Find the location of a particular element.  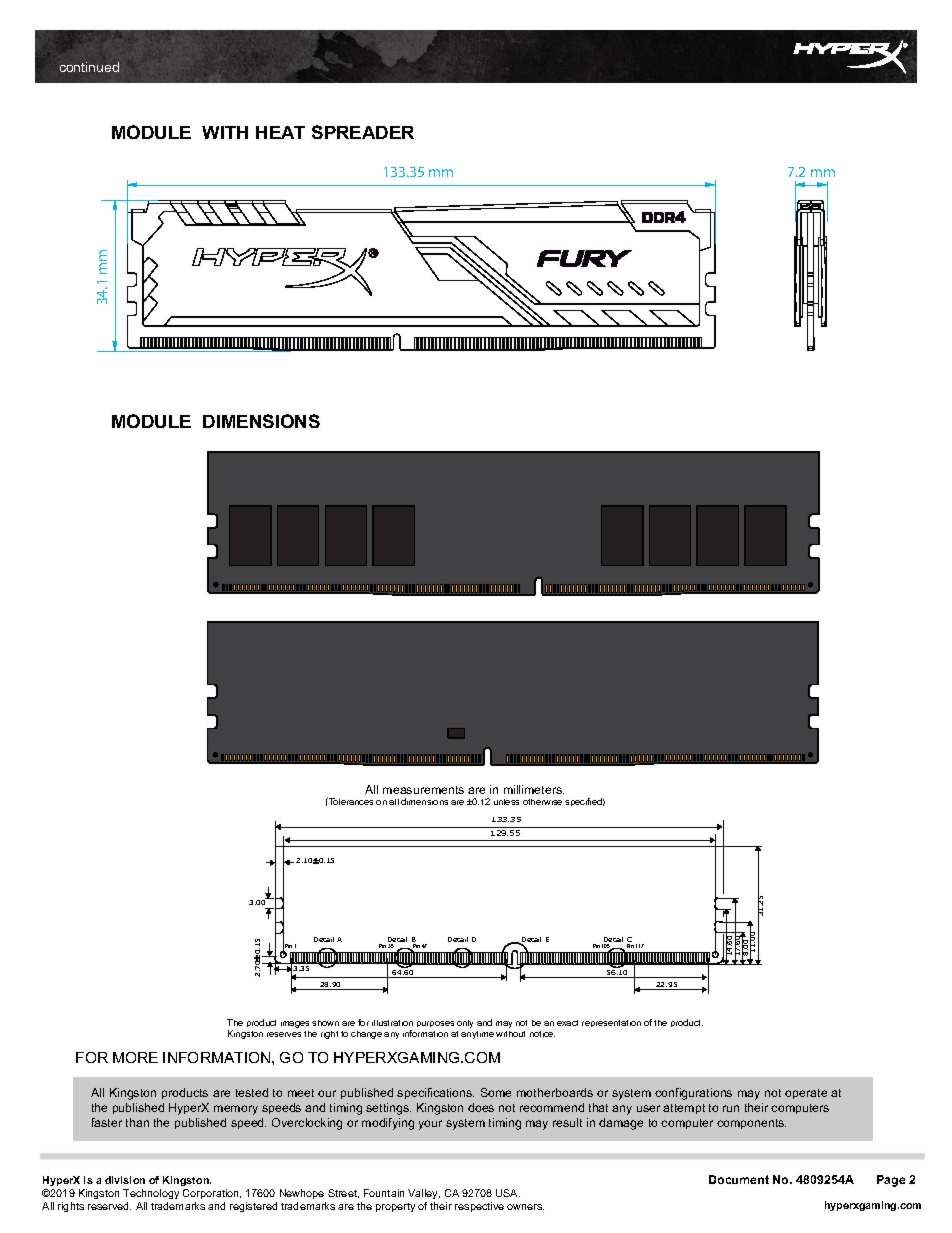

USA is located at coordinates (508, 1193).
